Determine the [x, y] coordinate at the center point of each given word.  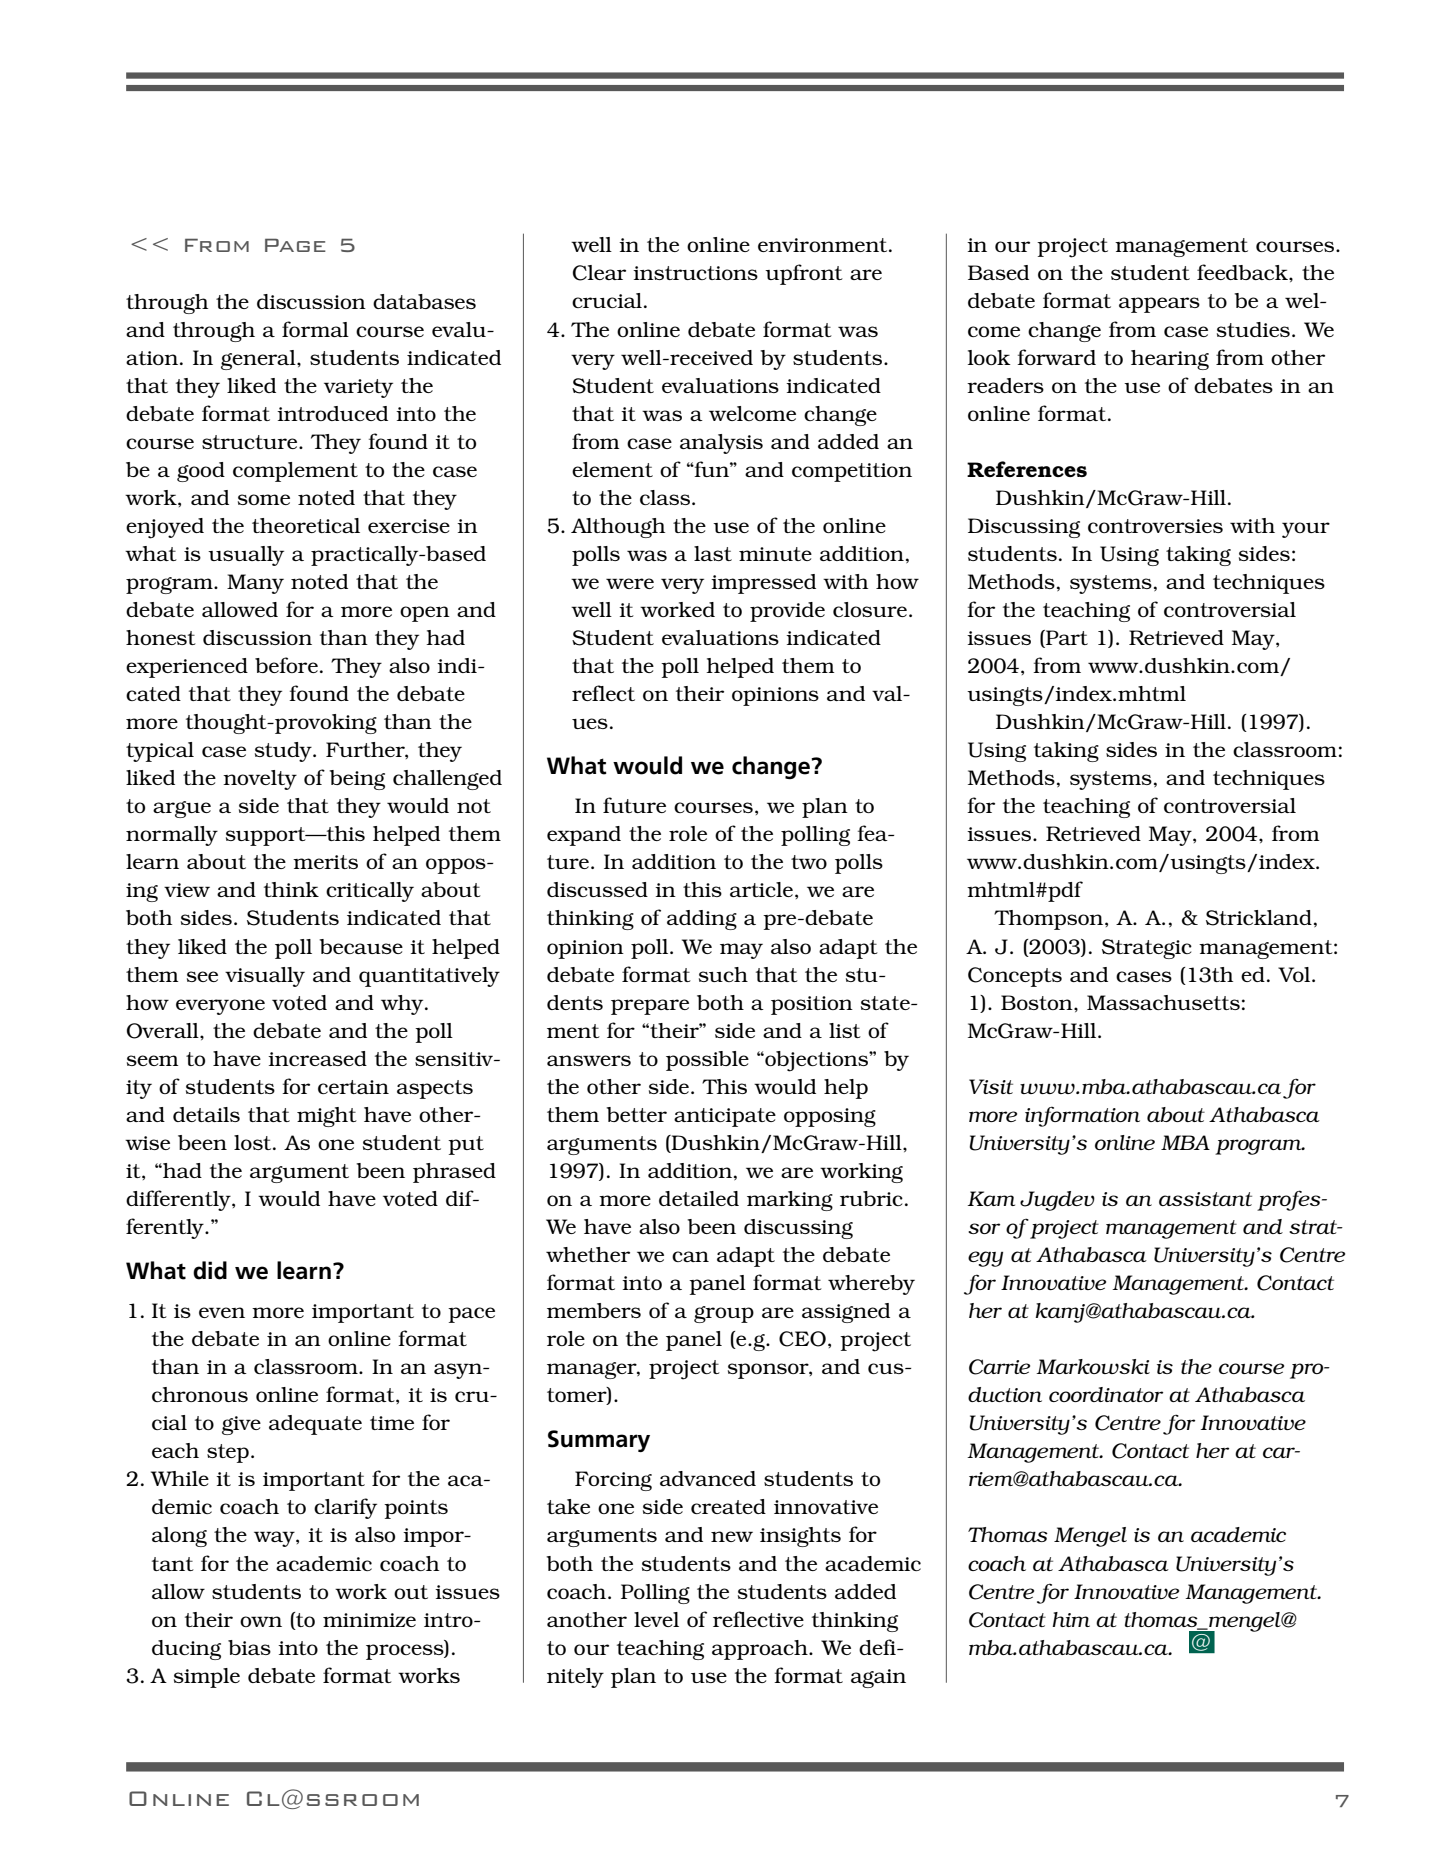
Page [295, 245]
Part [1066, 639]
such [723, 974]
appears [1159, 305]
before [286, 665]
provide [787, 612]
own [261, 1621]
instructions [695, 273]
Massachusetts [1163, 1002]
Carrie [999, 1367]
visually [265, 977]
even [222, 1312]
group [724, 1314]
